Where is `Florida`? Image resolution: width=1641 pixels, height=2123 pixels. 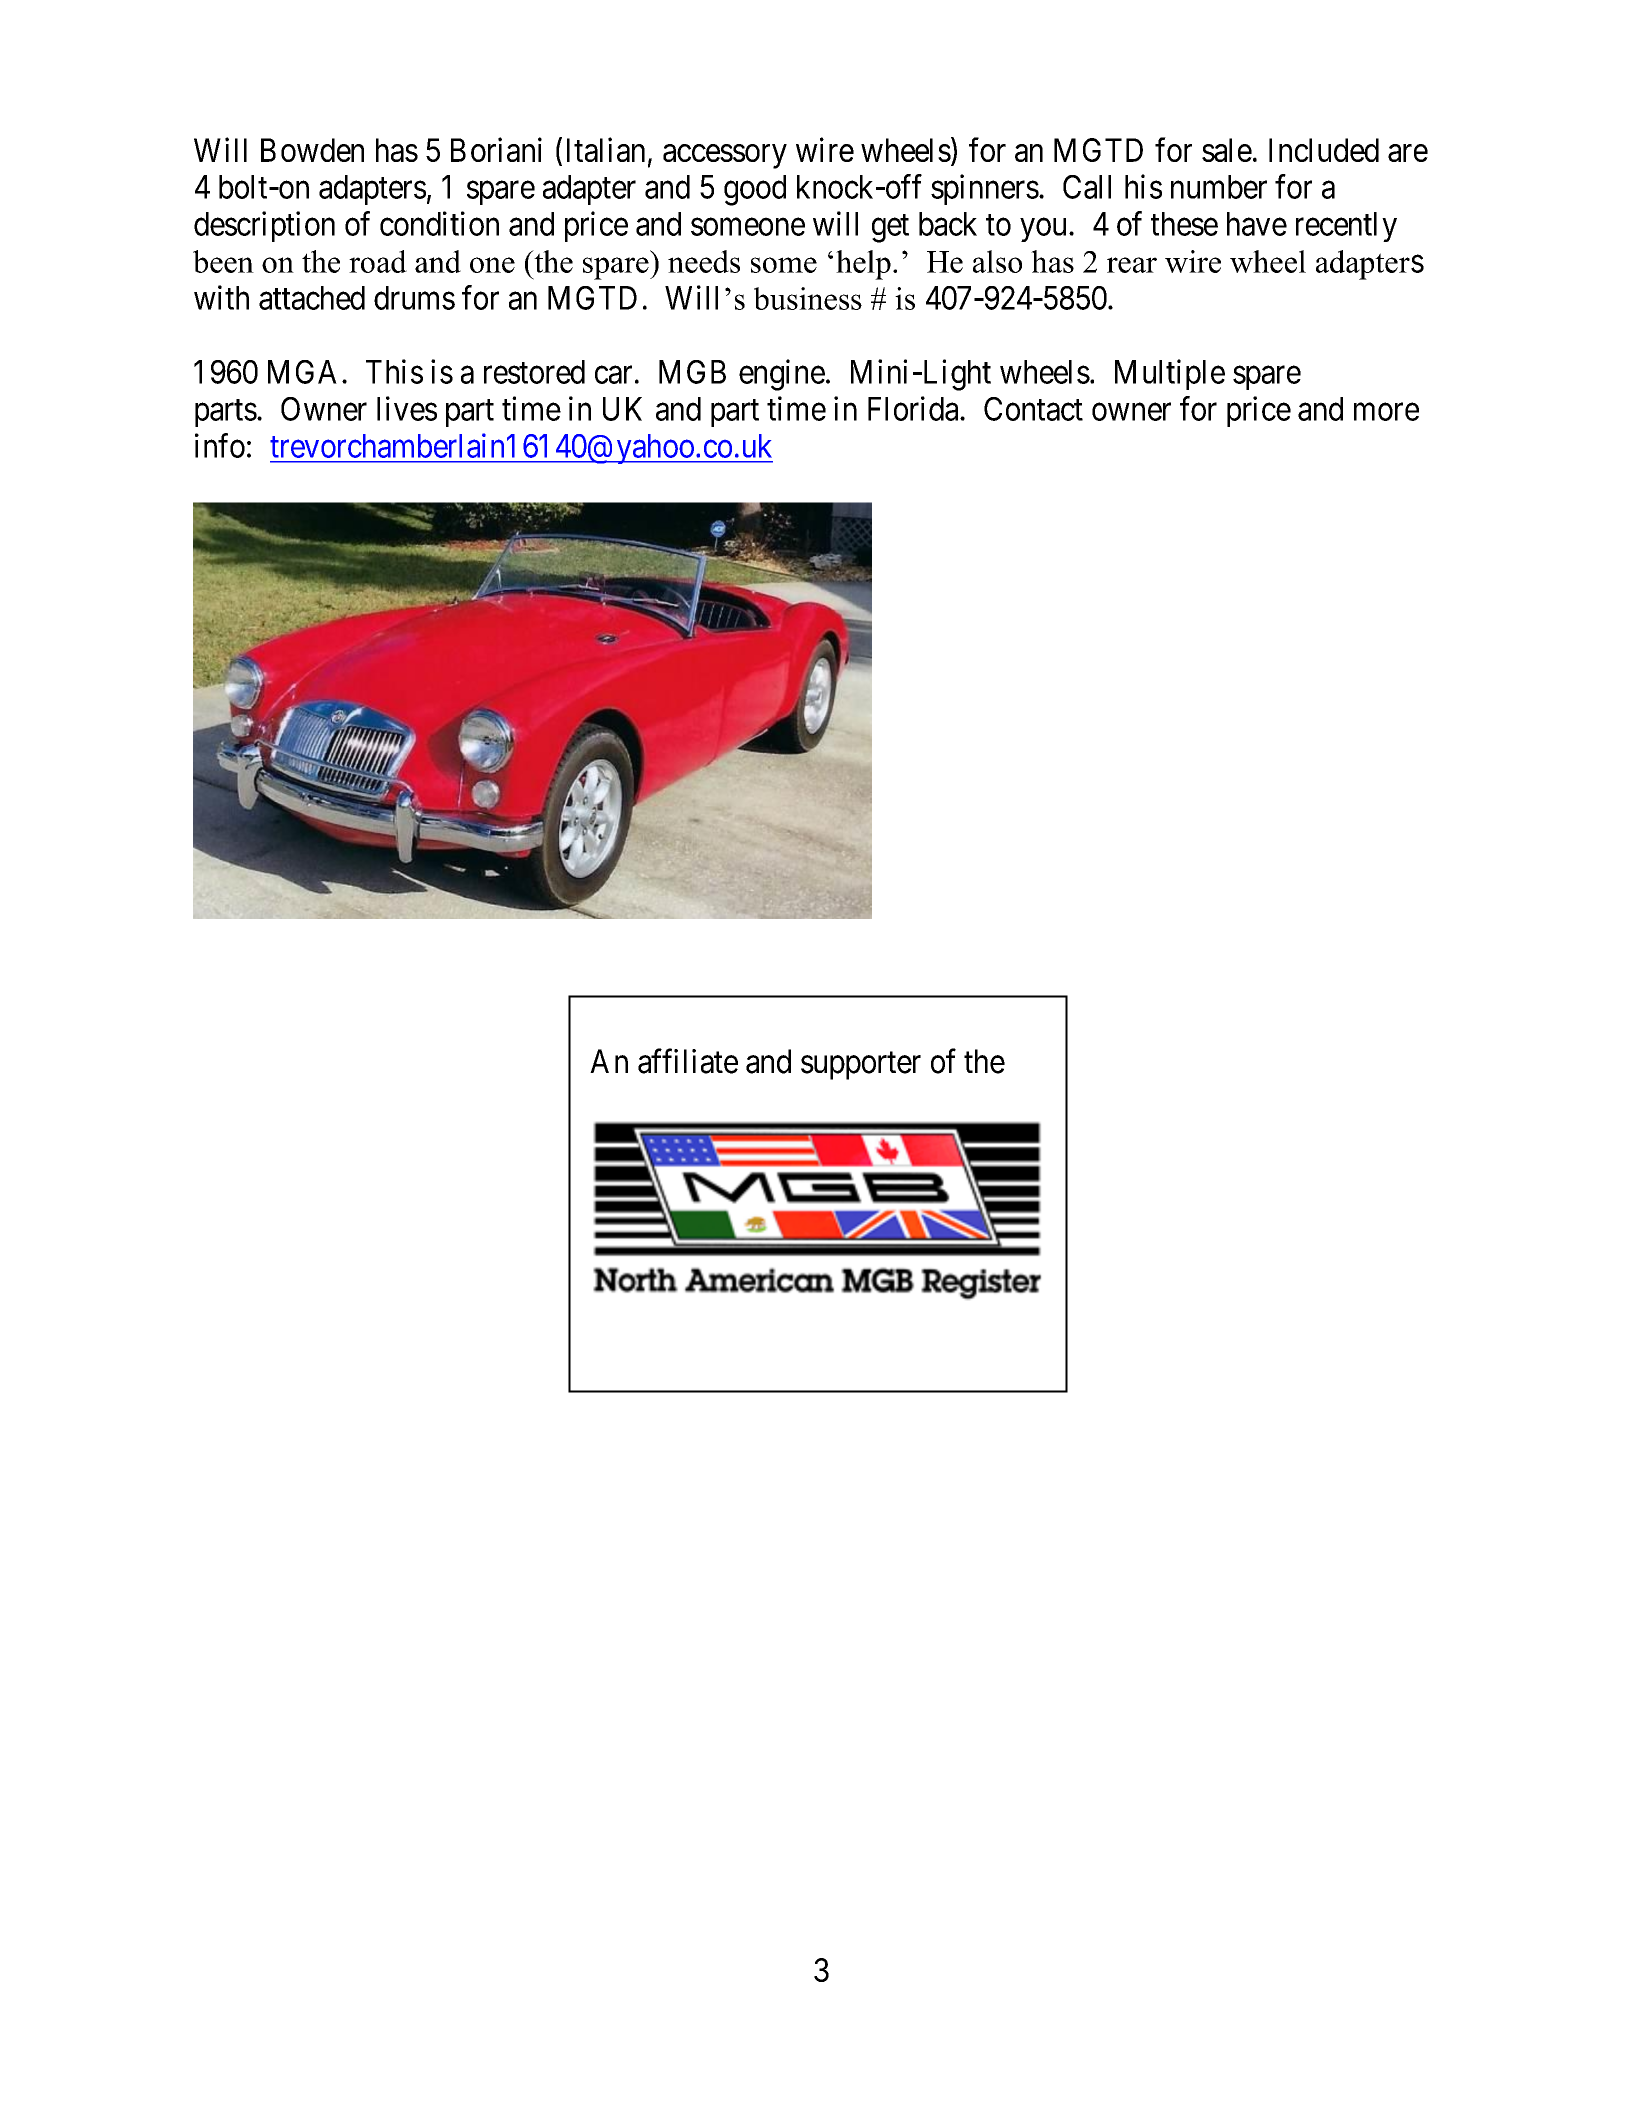 Florida is located at coordinates (914, 408).
